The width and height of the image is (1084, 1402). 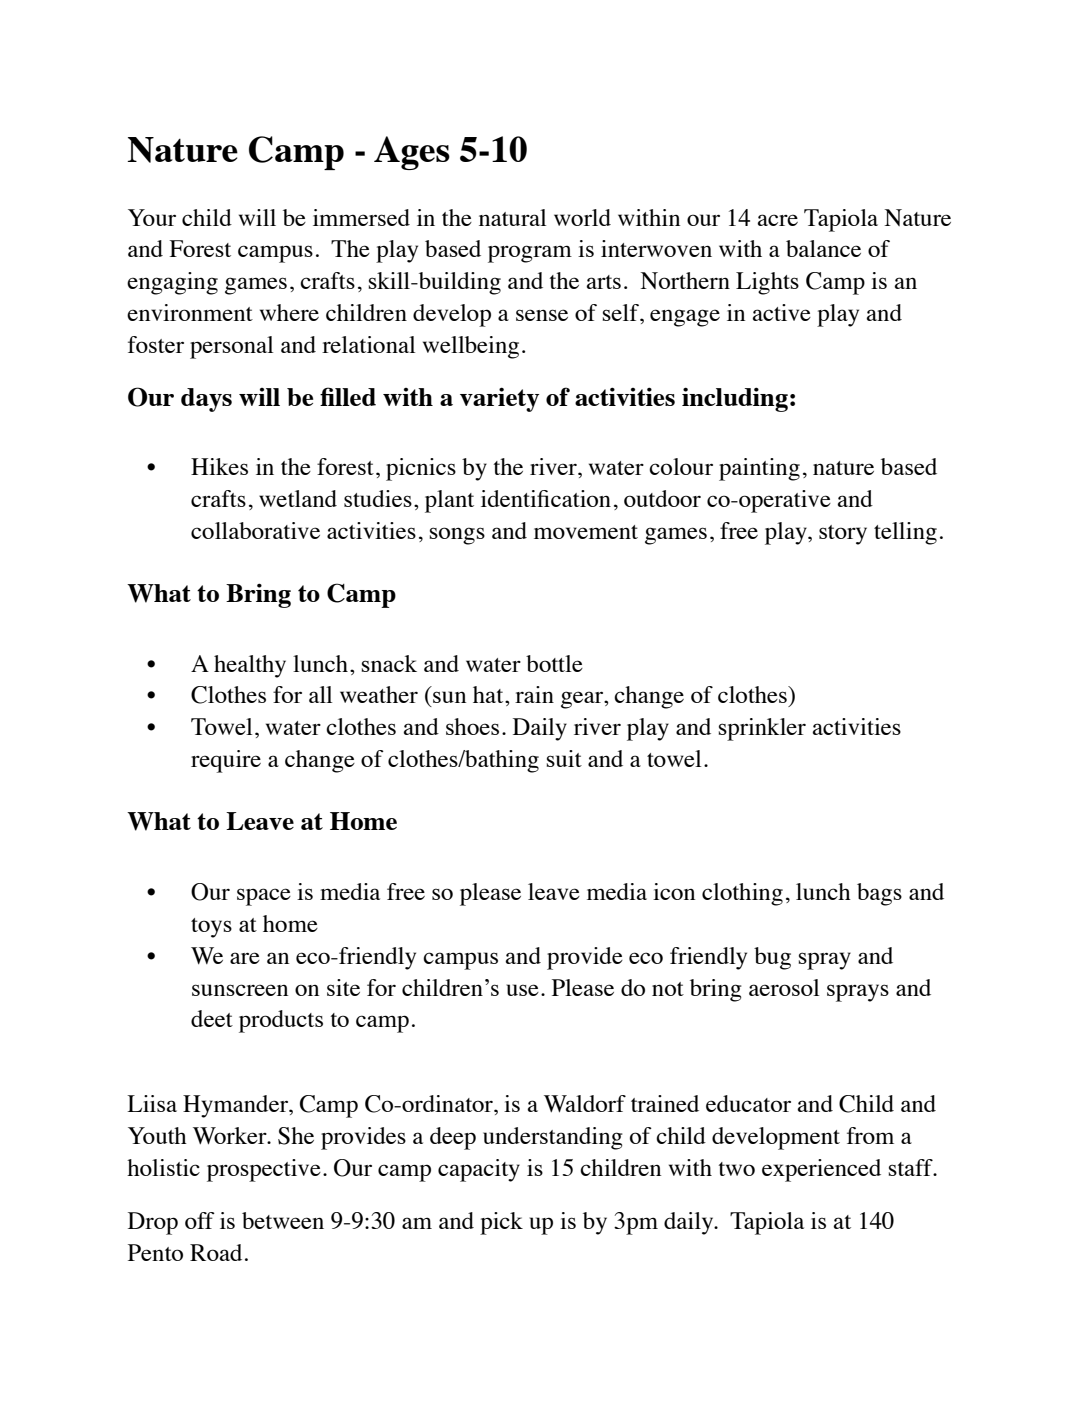 I want to click on Hikes, so click(x=219, y=466).
